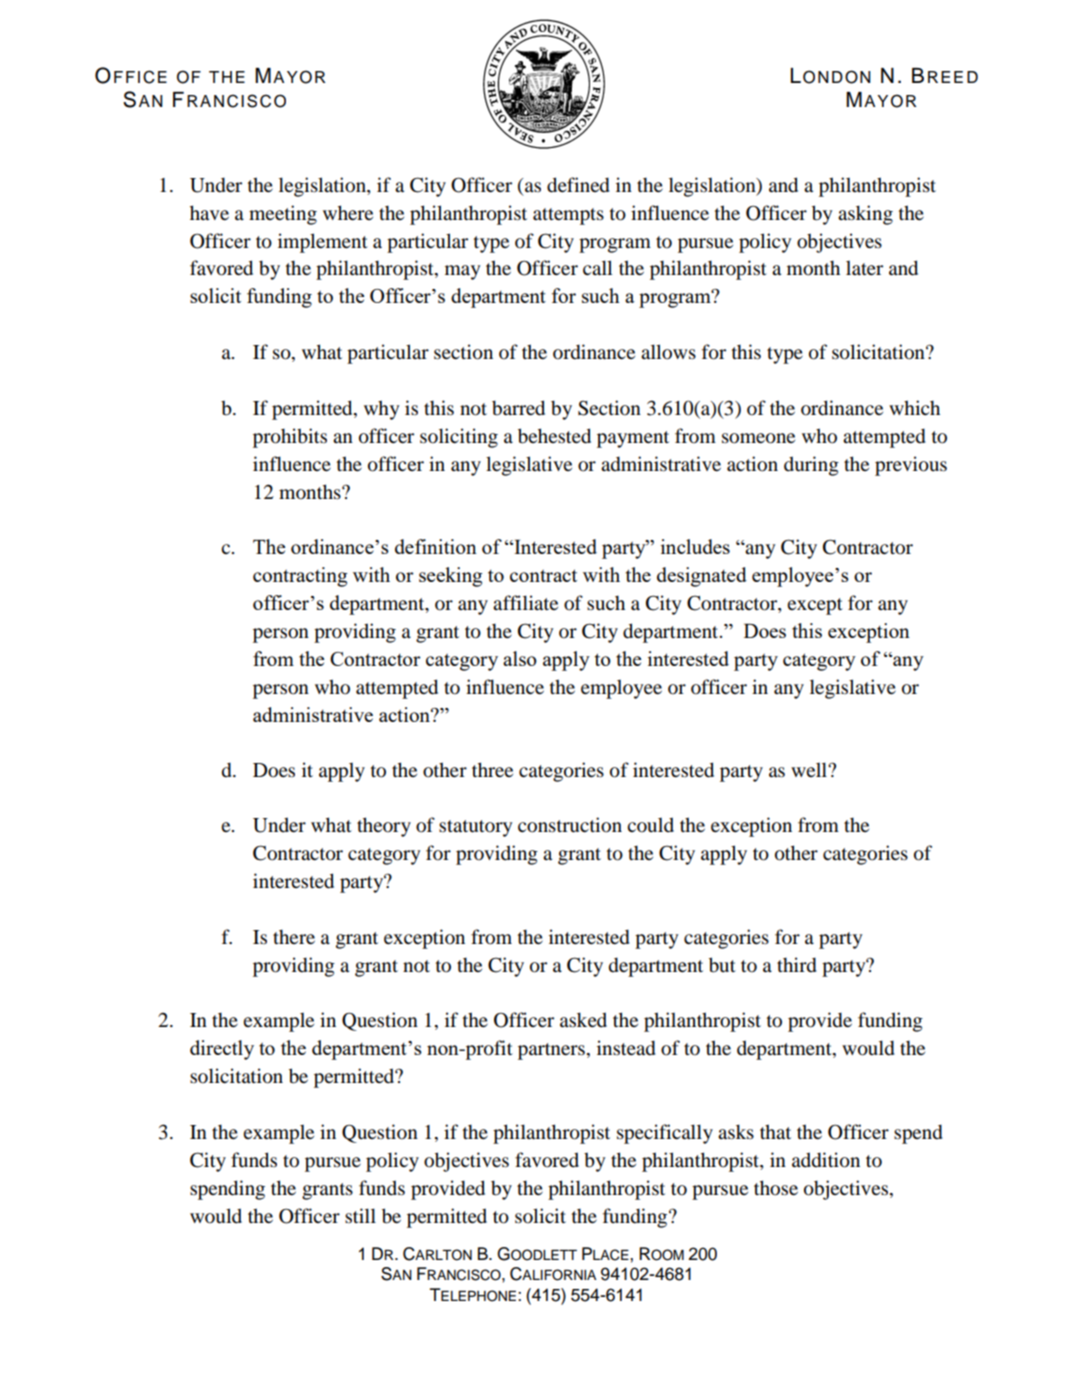  Describe the element at coordinates (290, 438) in the screenshot. I see `prohibits` at that location.
